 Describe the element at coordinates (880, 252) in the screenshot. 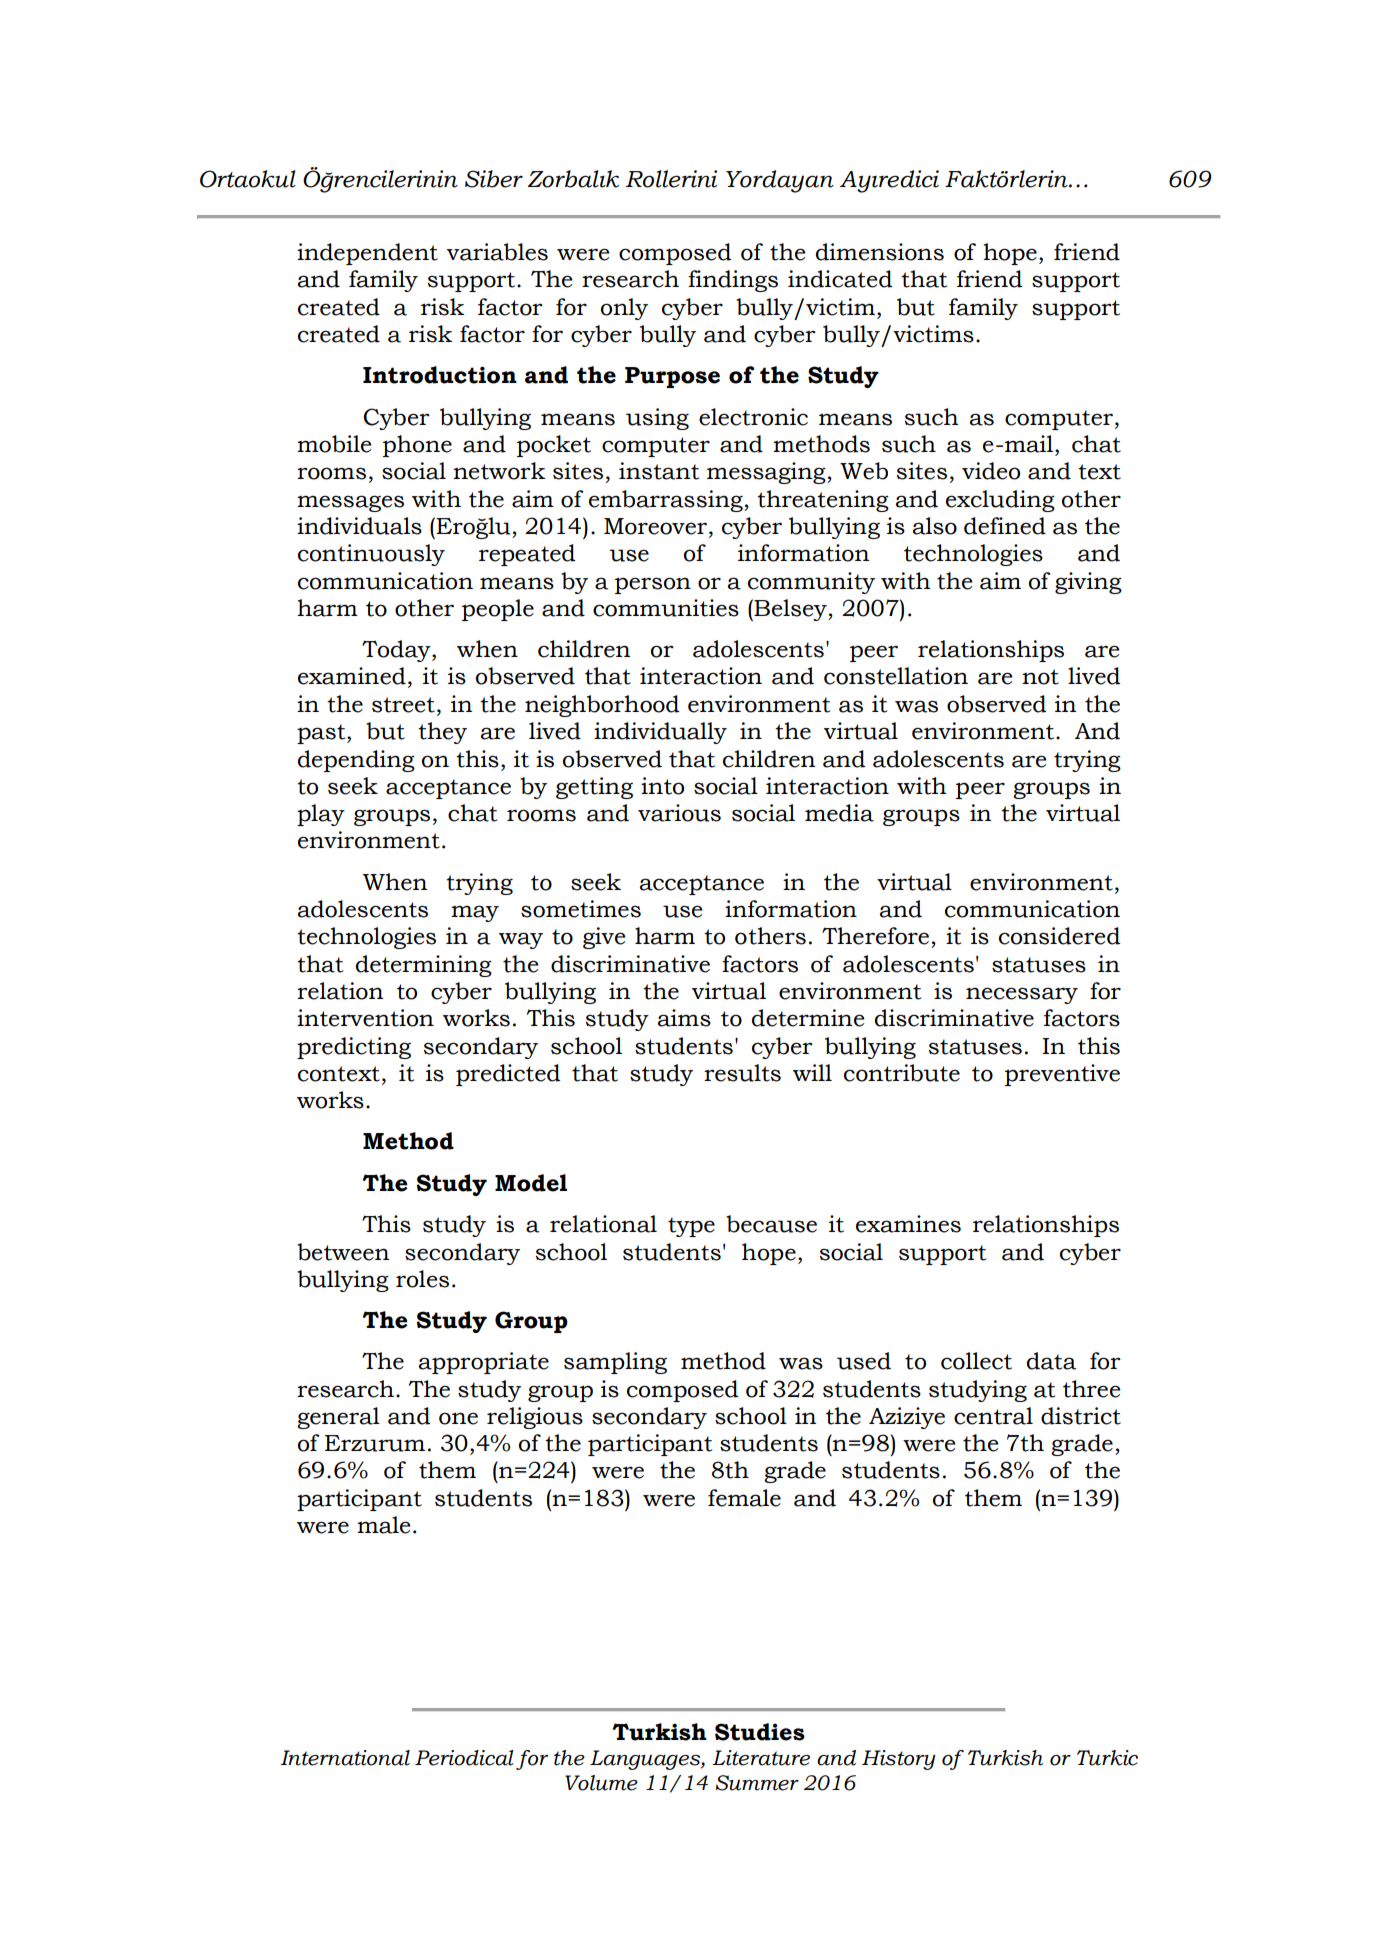

I see `dimensions` at that location.
